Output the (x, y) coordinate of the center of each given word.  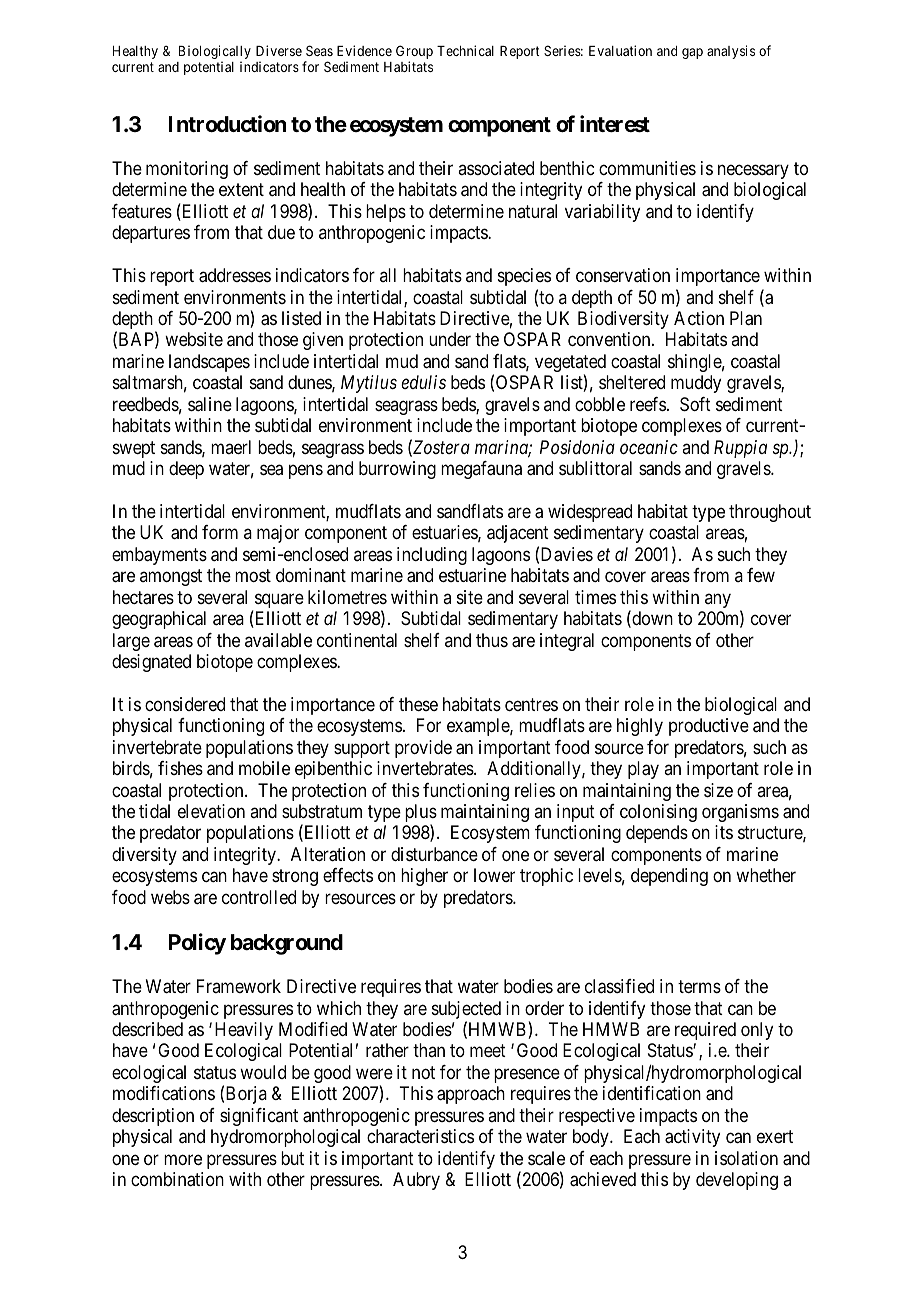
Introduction (227, 123)
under (450, 339)
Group (414, 53)
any (718, 600)
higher (424, 877)
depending (669, 877)
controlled (259, 897)
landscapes (209, 363)
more (183, 1159)
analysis (731, 52)
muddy (696, 384)
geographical (159, 620)
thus (492, 640)
